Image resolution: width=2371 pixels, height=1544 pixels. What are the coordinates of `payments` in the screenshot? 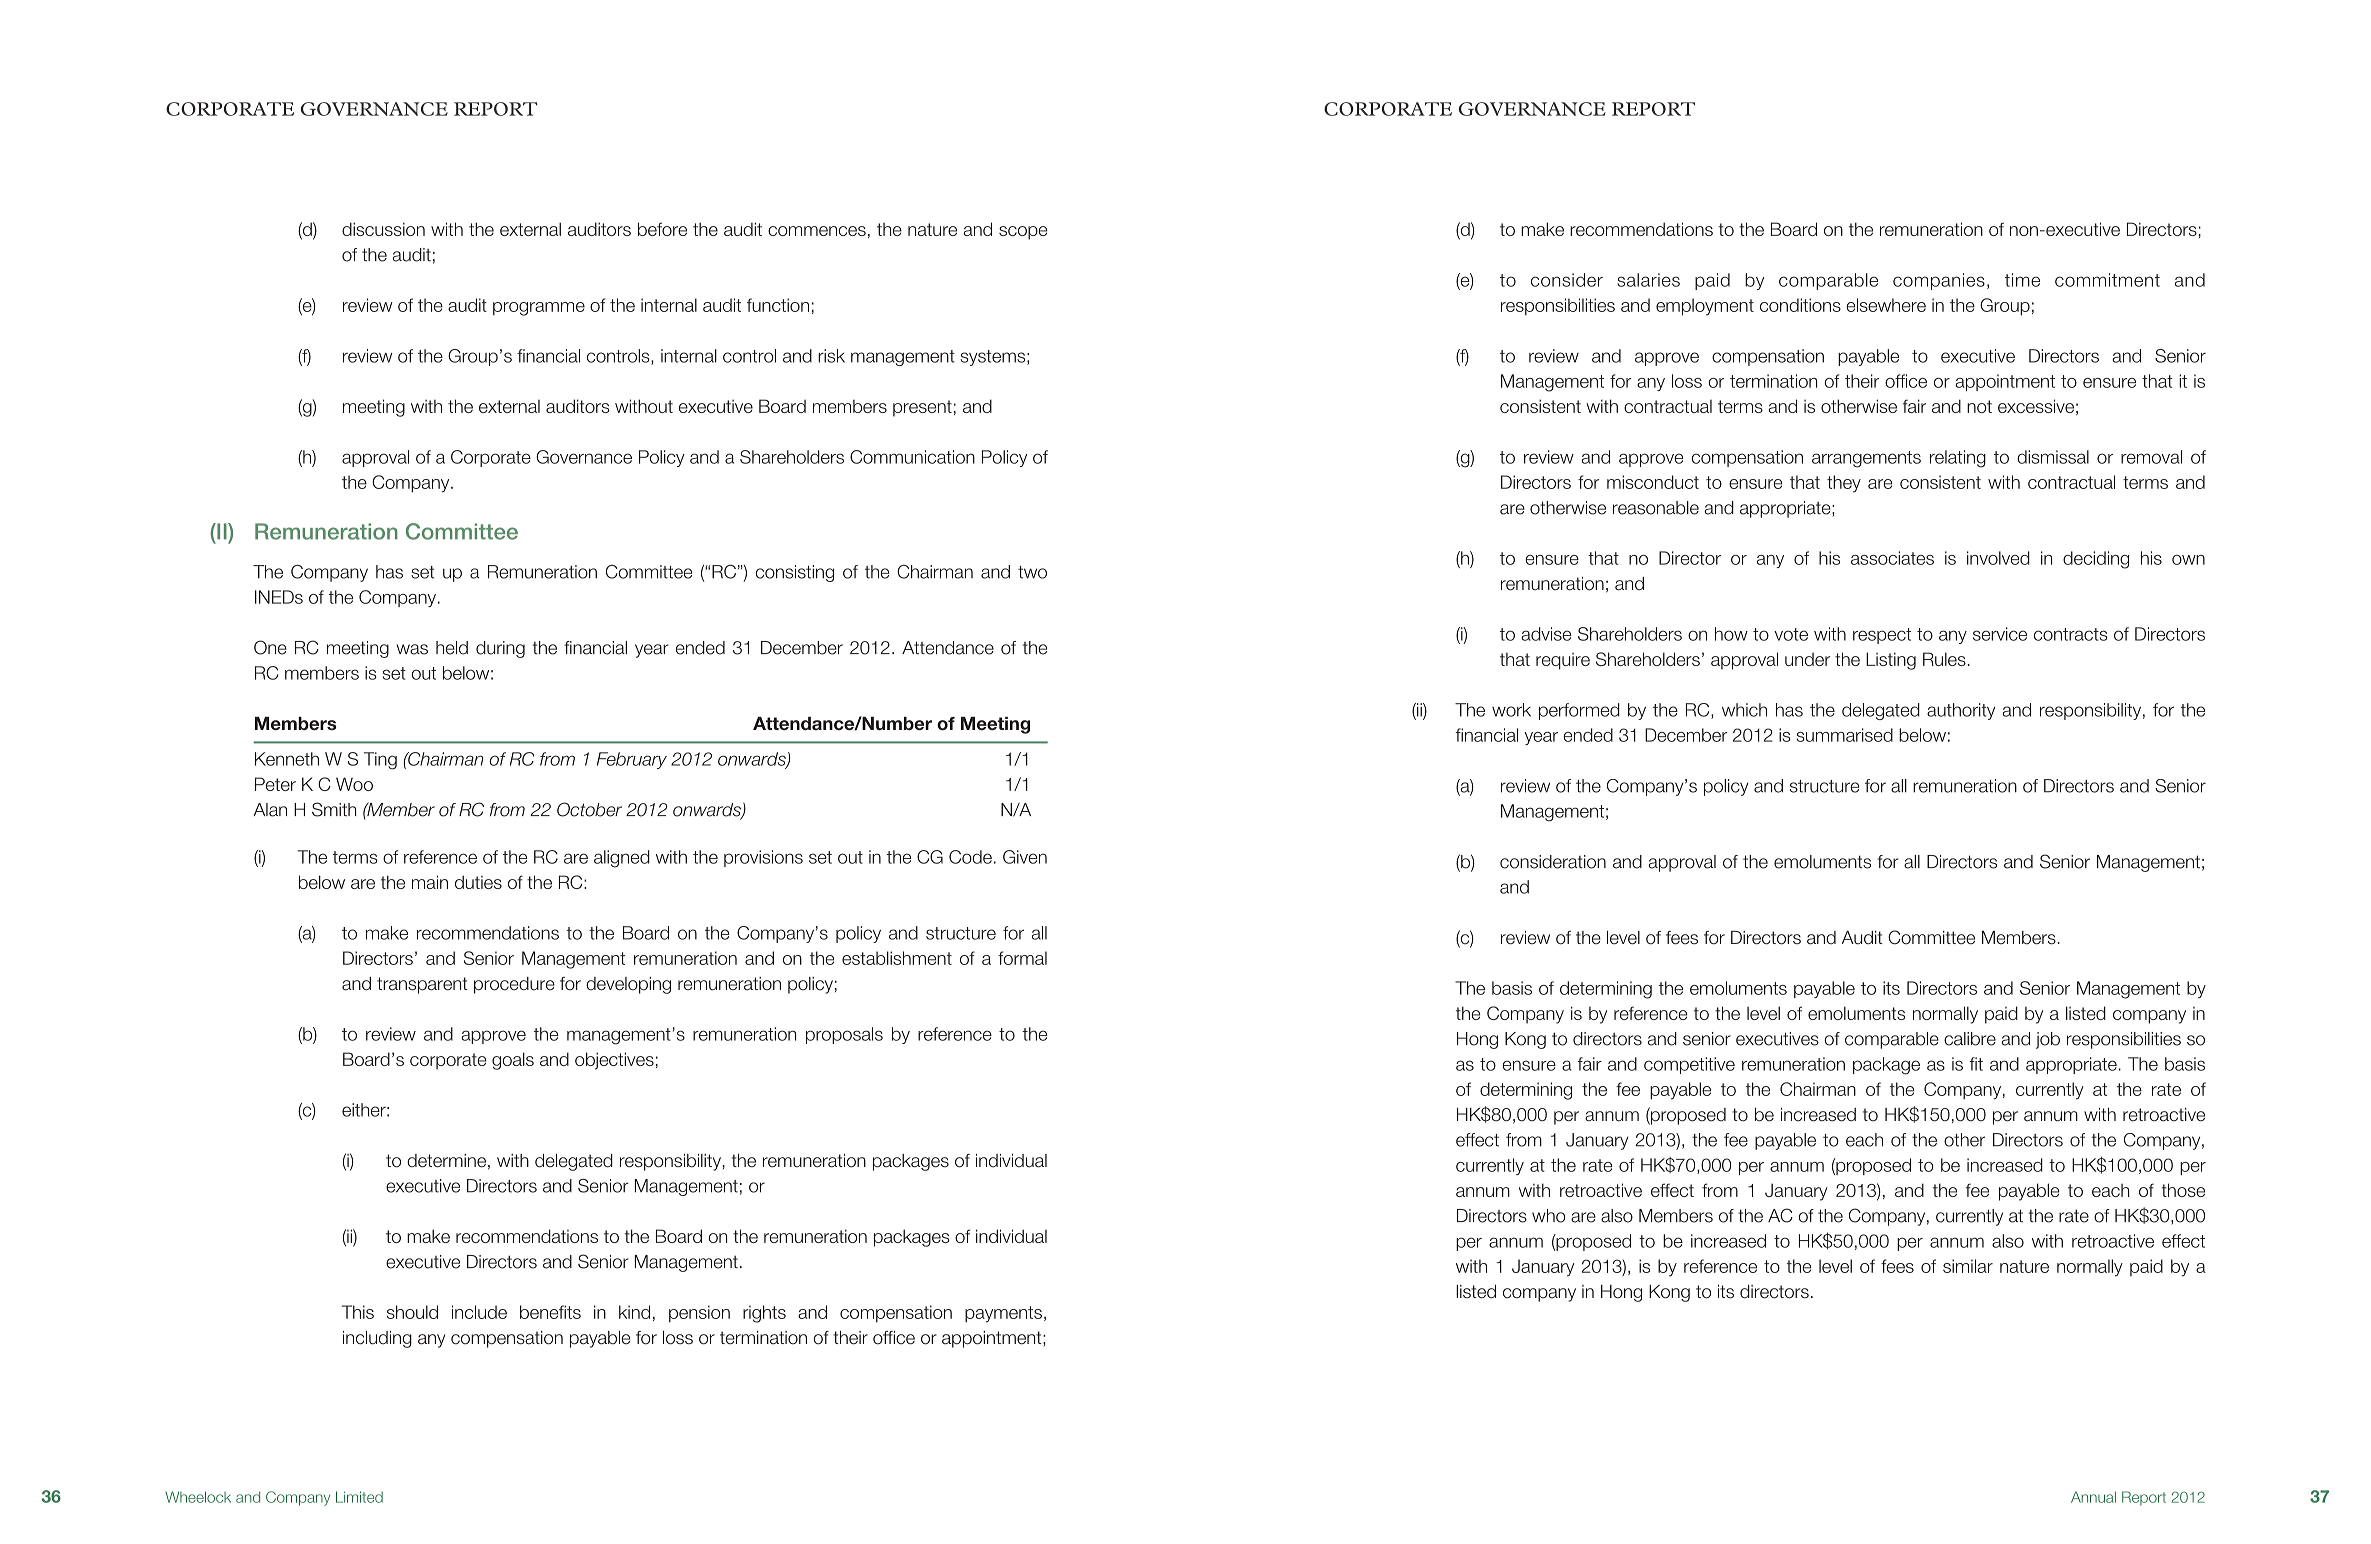 It's located at (1003, 1314).
